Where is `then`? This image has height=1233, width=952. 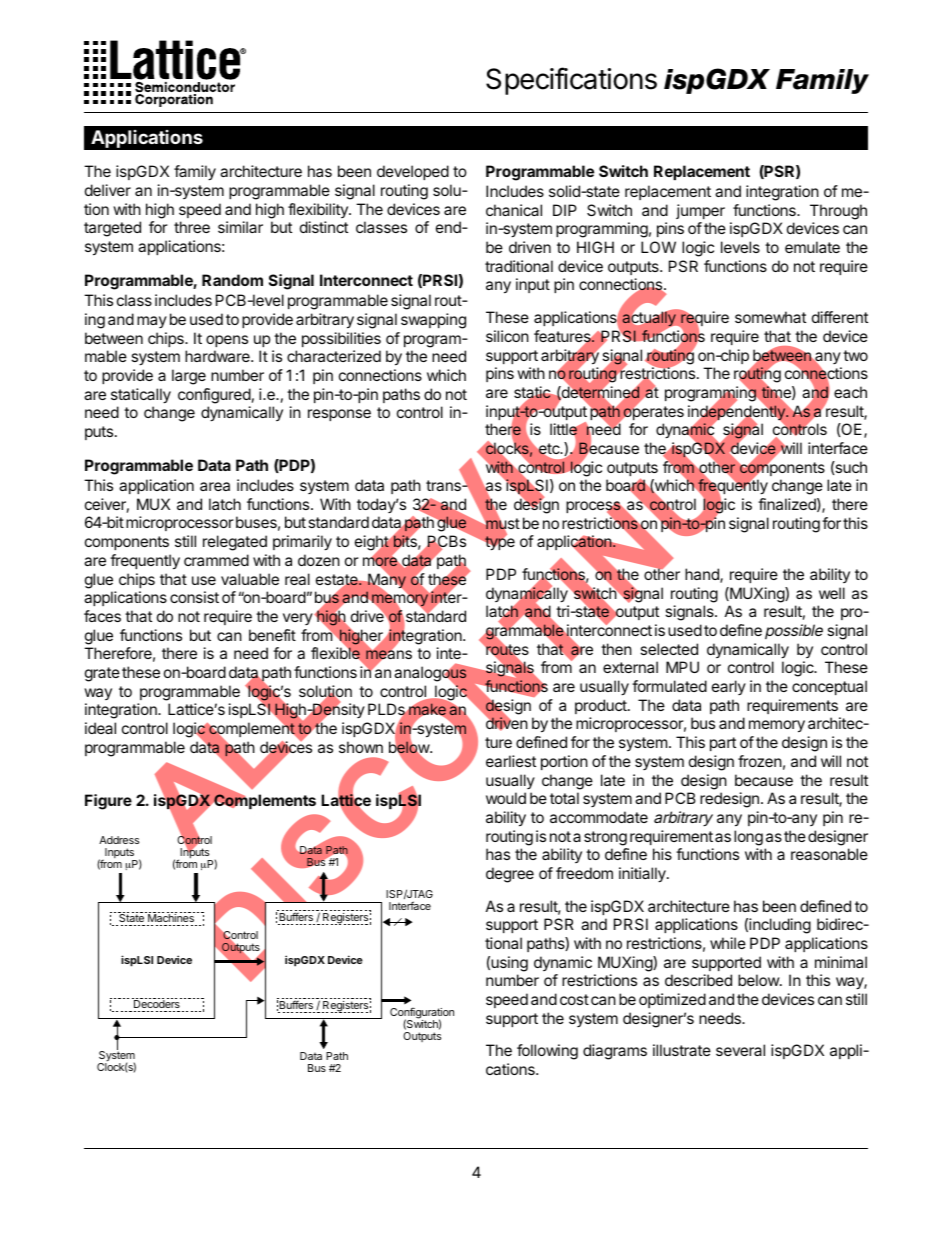
then is located at coordinates (616, 649).
